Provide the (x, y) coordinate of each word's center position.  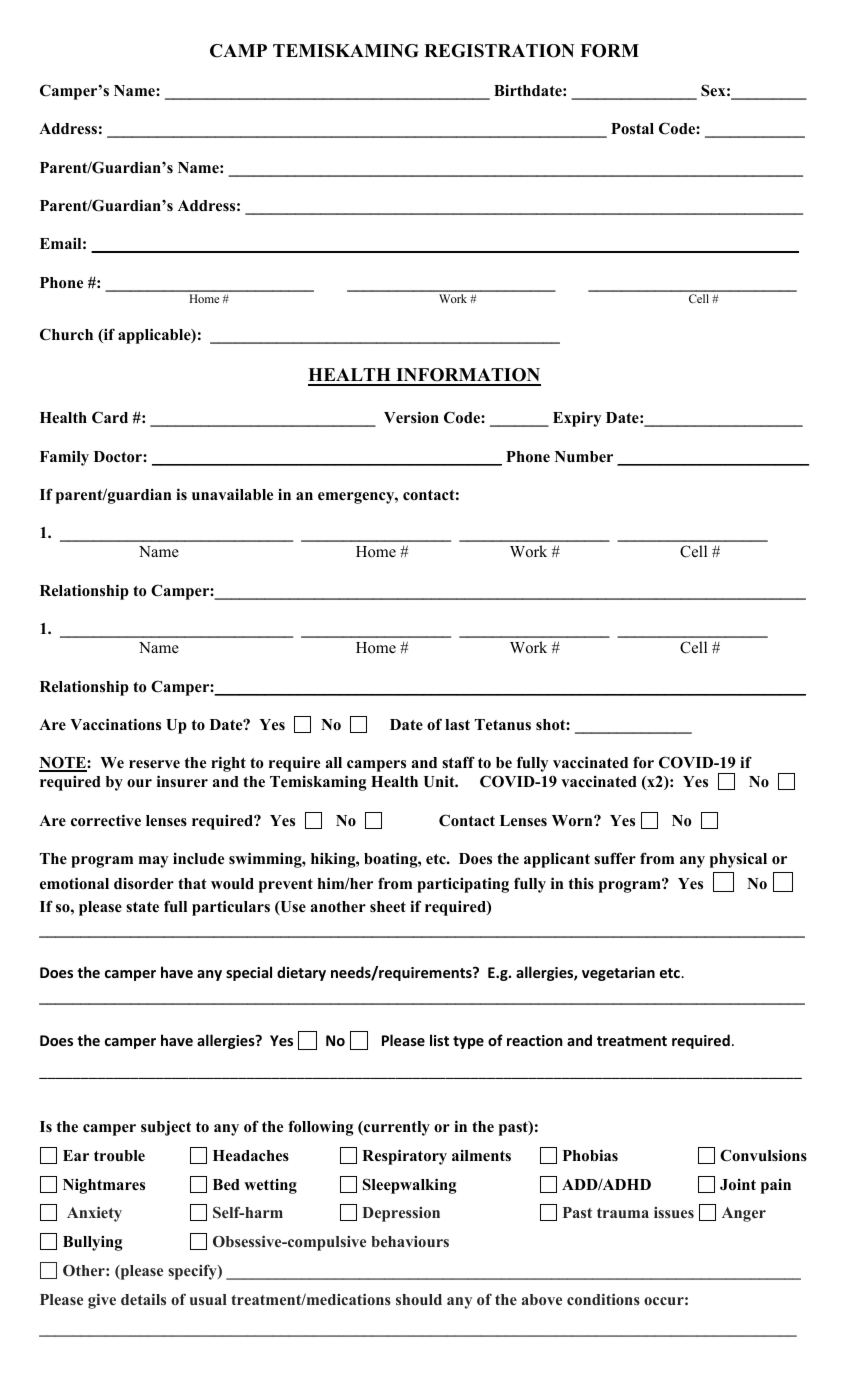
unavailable (232, 495)
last (457, 725)
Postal (632, 129)
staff (458, 762)
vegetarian (618, 974)
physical (738, 860)
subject (166, 1128)
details (143, 1299)
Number (584, 457)
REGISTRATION (499, 51)
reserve (154, 764)
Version (411, 417)
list (439, 1040)
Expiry (577, 419)
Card (110, 417)
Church (66, 334)
